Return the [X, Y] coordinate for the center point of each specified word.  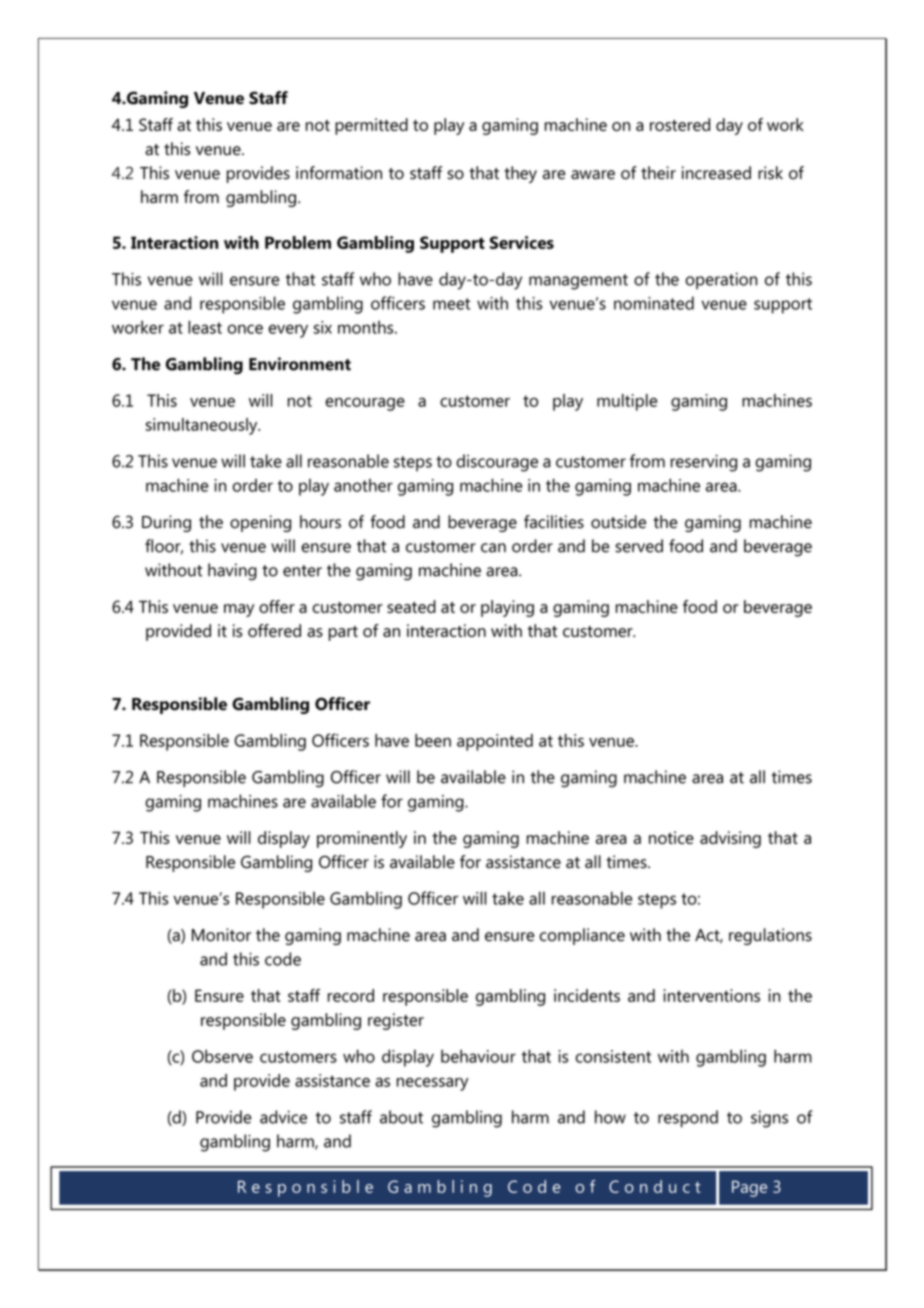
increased [716, 173]
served [639, 546]
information [339, 173]
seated [411, 606]
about [401, 1117]
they [520, 174]
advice [283, 1117]
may [239, 610]
